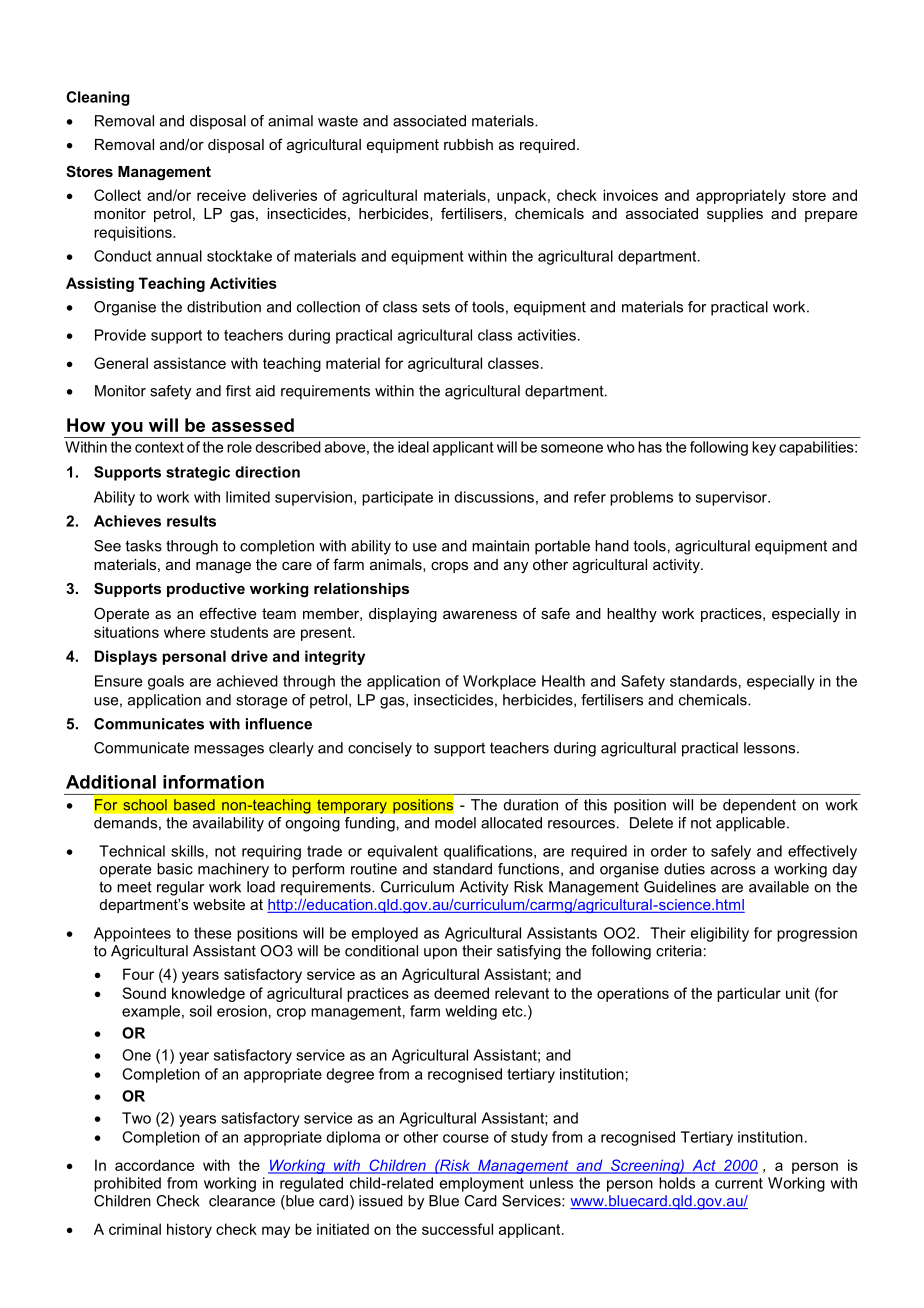 The height and width of the image is (1308, 924). What do you see at coordinates (457, 1229) in the image?
I see `successful` at bounding box center [457, 1229].
